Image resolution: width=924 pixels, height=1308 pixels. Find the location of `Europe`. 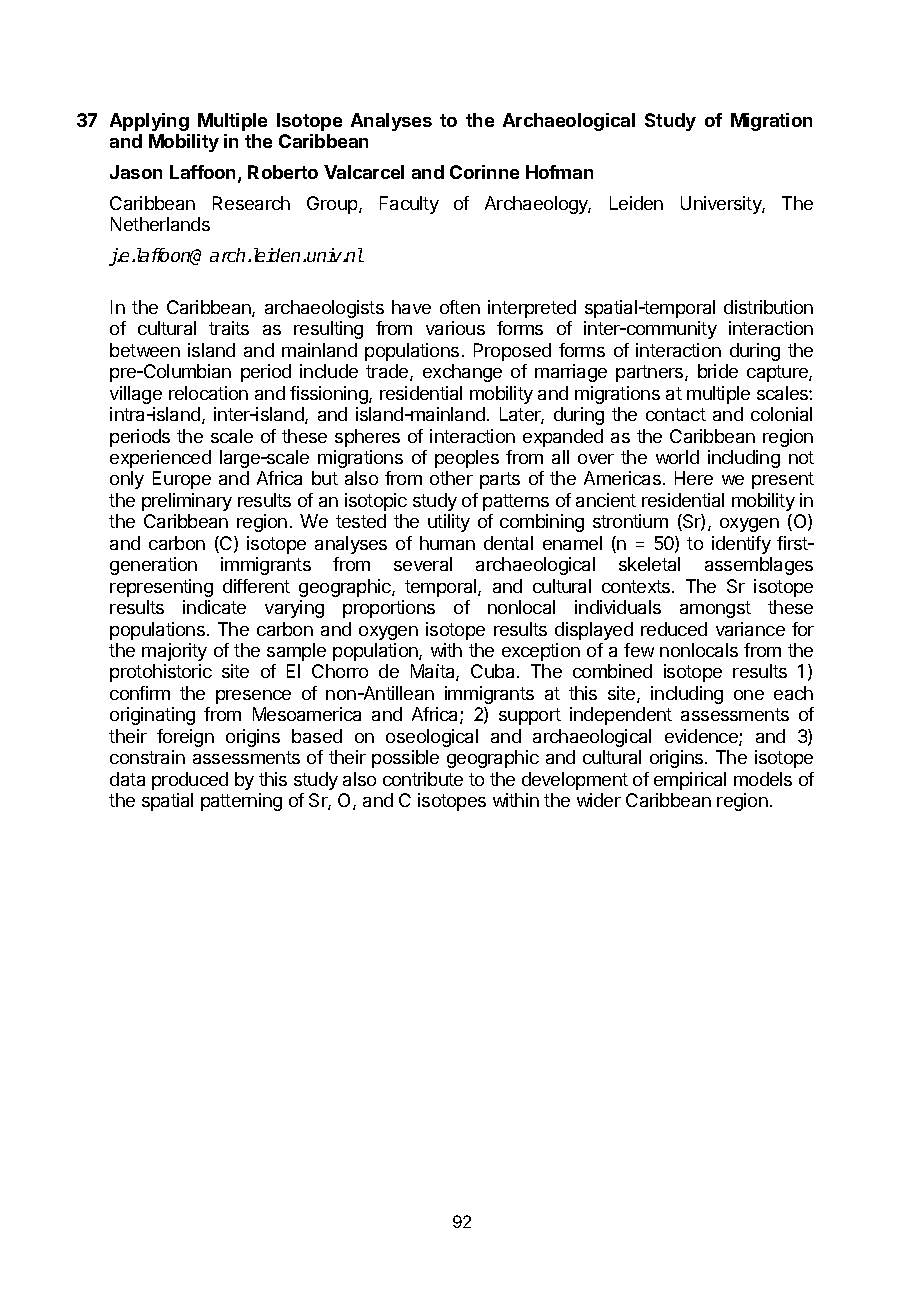

Europe is located at coordinates (182, 480).
